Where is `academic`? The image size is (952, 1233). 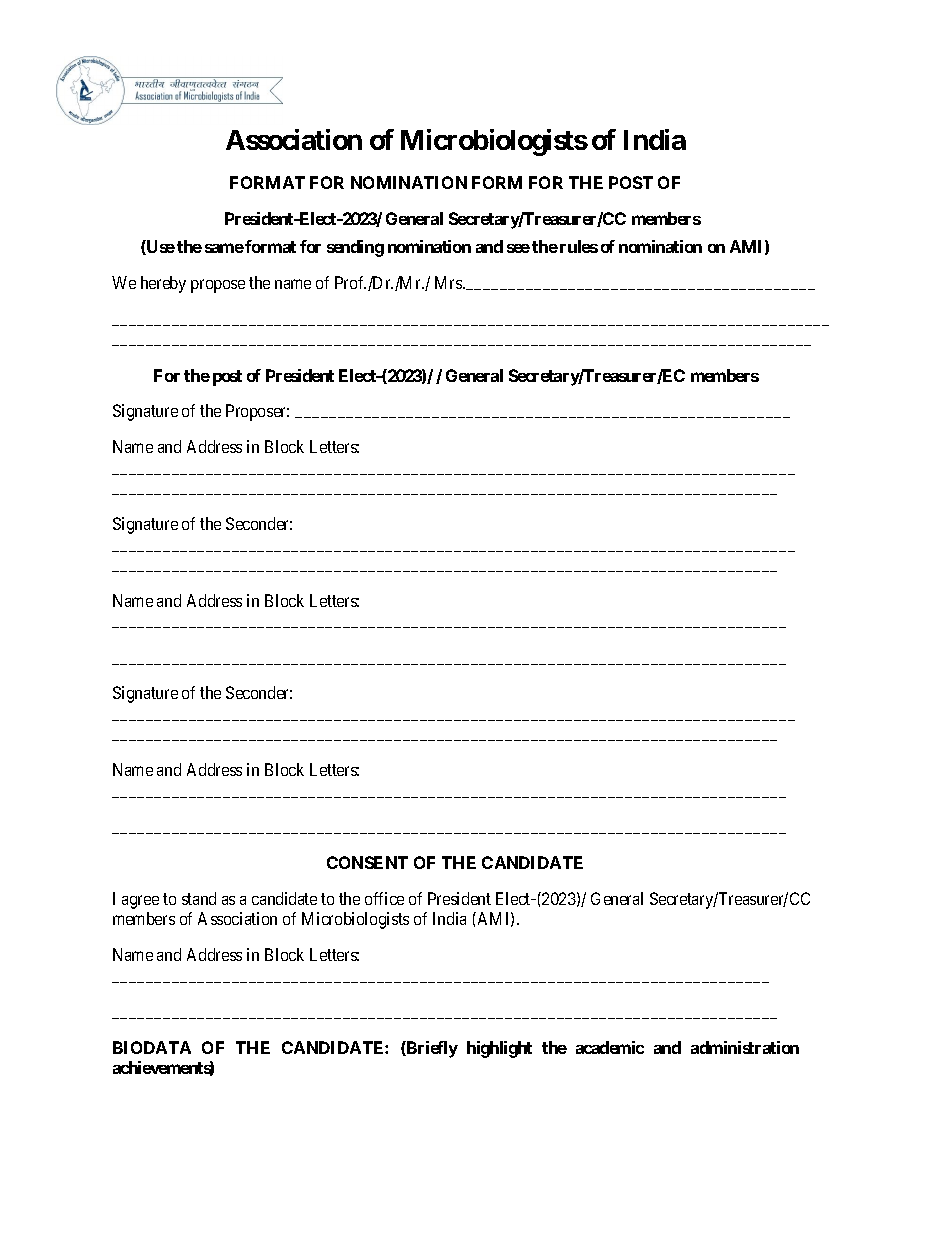
academic is located at coordinates (610, 1047).
